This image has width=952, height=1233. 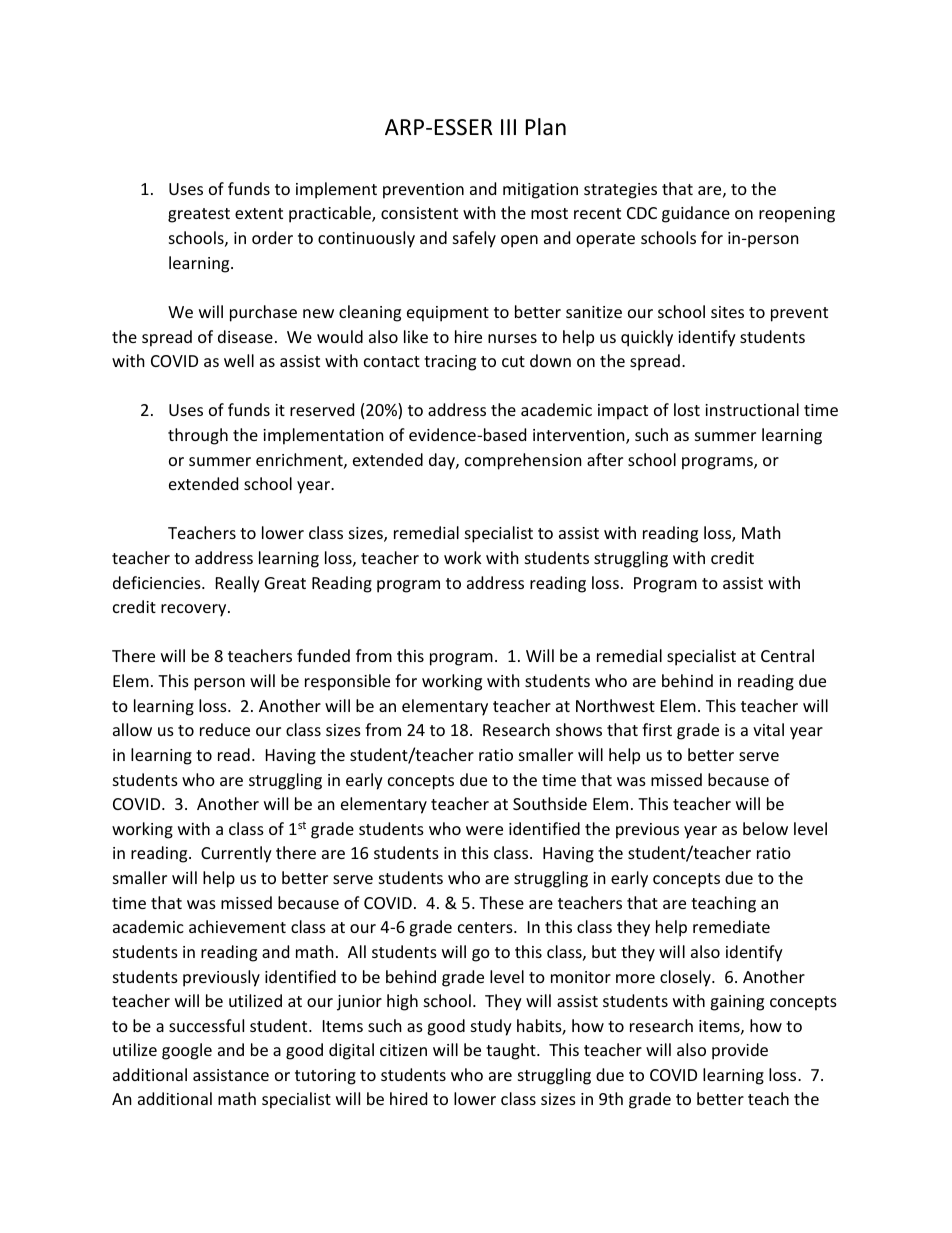 I want to click on extent, so click(x=259, y=213).
